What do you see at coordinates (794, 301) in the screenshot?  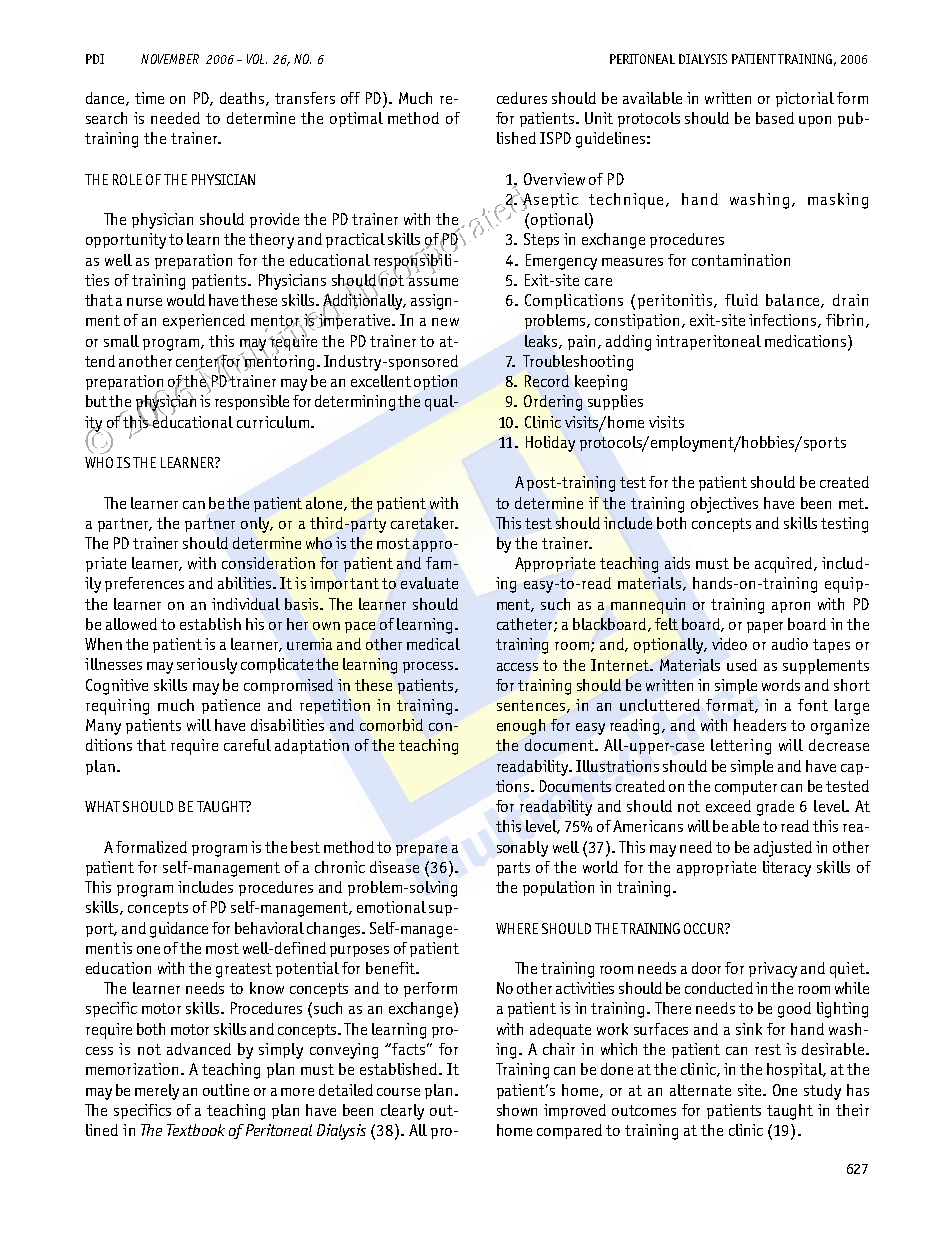 I see `balance` at bounding box center [794, 301].
